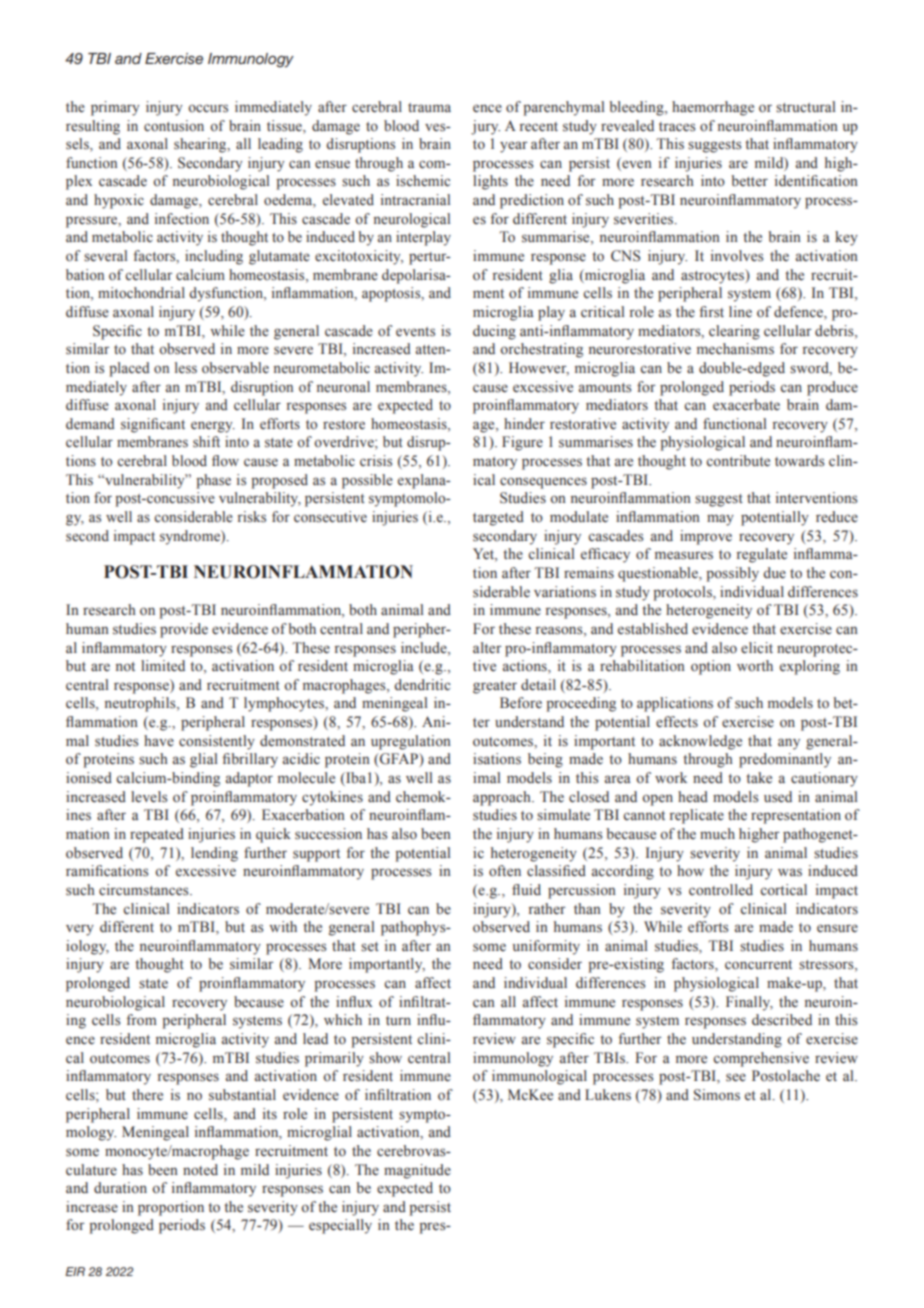  What do you see at coordinates (503, 798) in the image?
I see `approach` at bounding box center [503, 798].
